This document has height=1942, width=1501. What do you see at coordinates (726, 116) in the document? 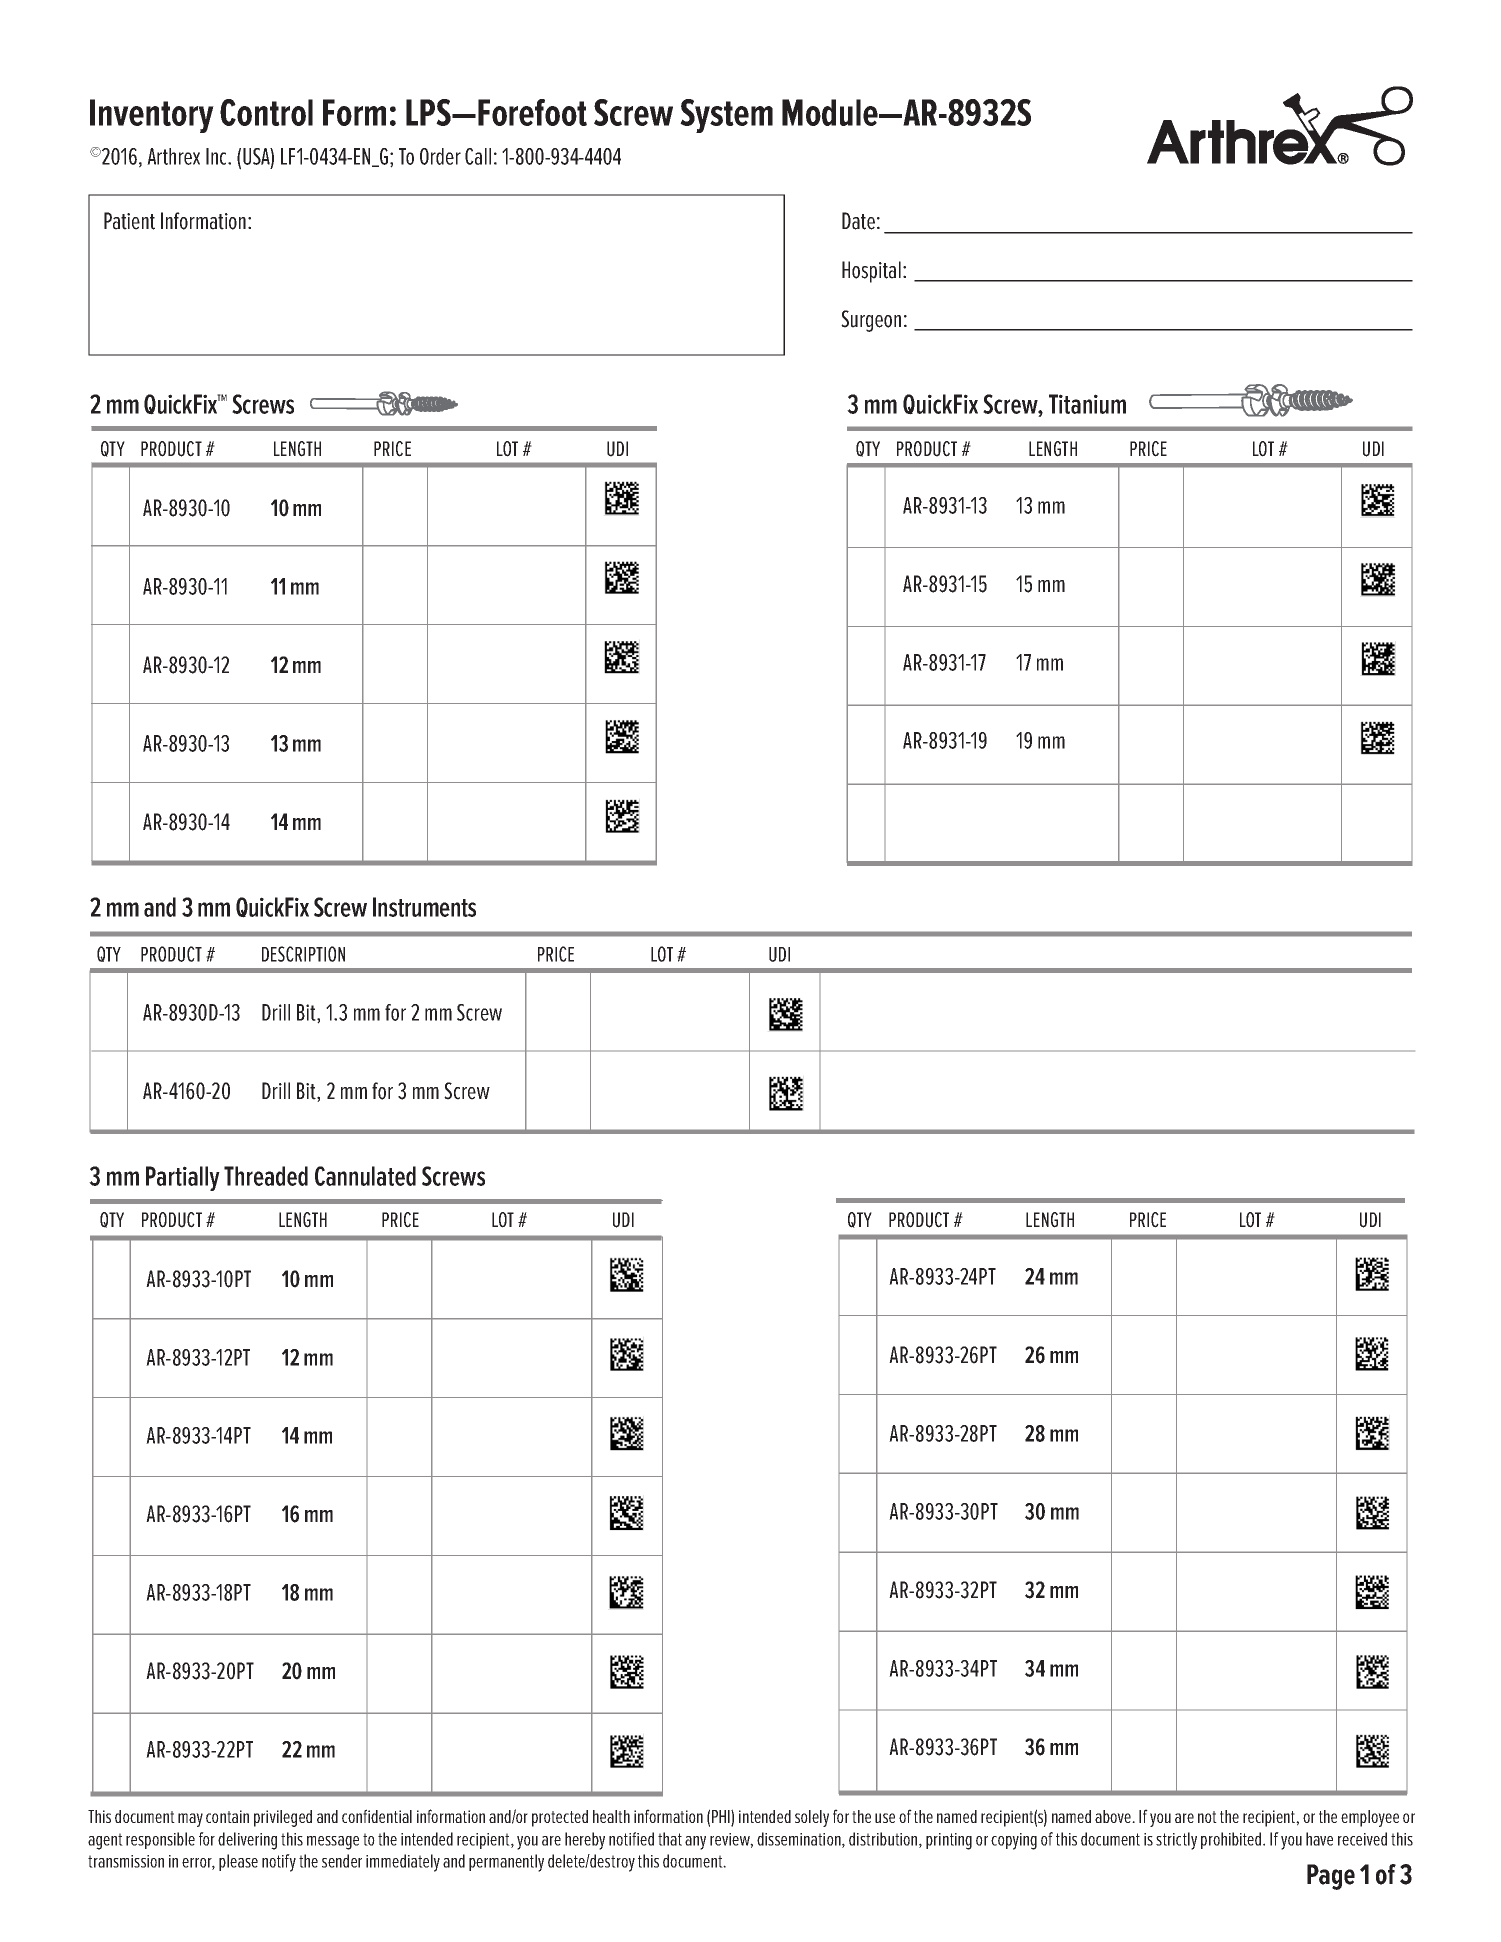
I see `System` at bounding box center [726, 116].
